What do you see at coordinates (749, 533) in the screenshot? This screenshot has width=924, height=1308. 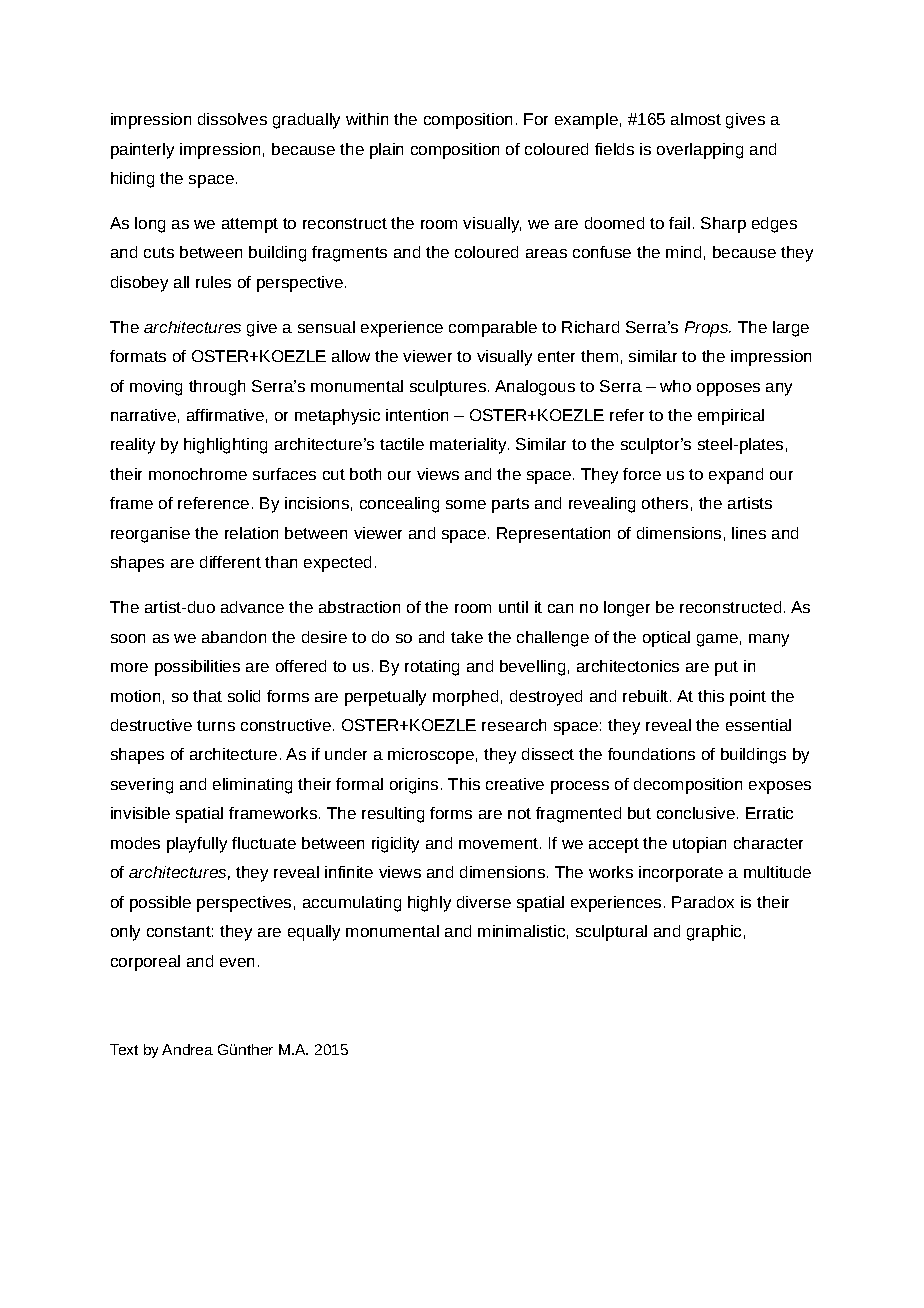 I see `lines` at bounding box center [749, 533].
